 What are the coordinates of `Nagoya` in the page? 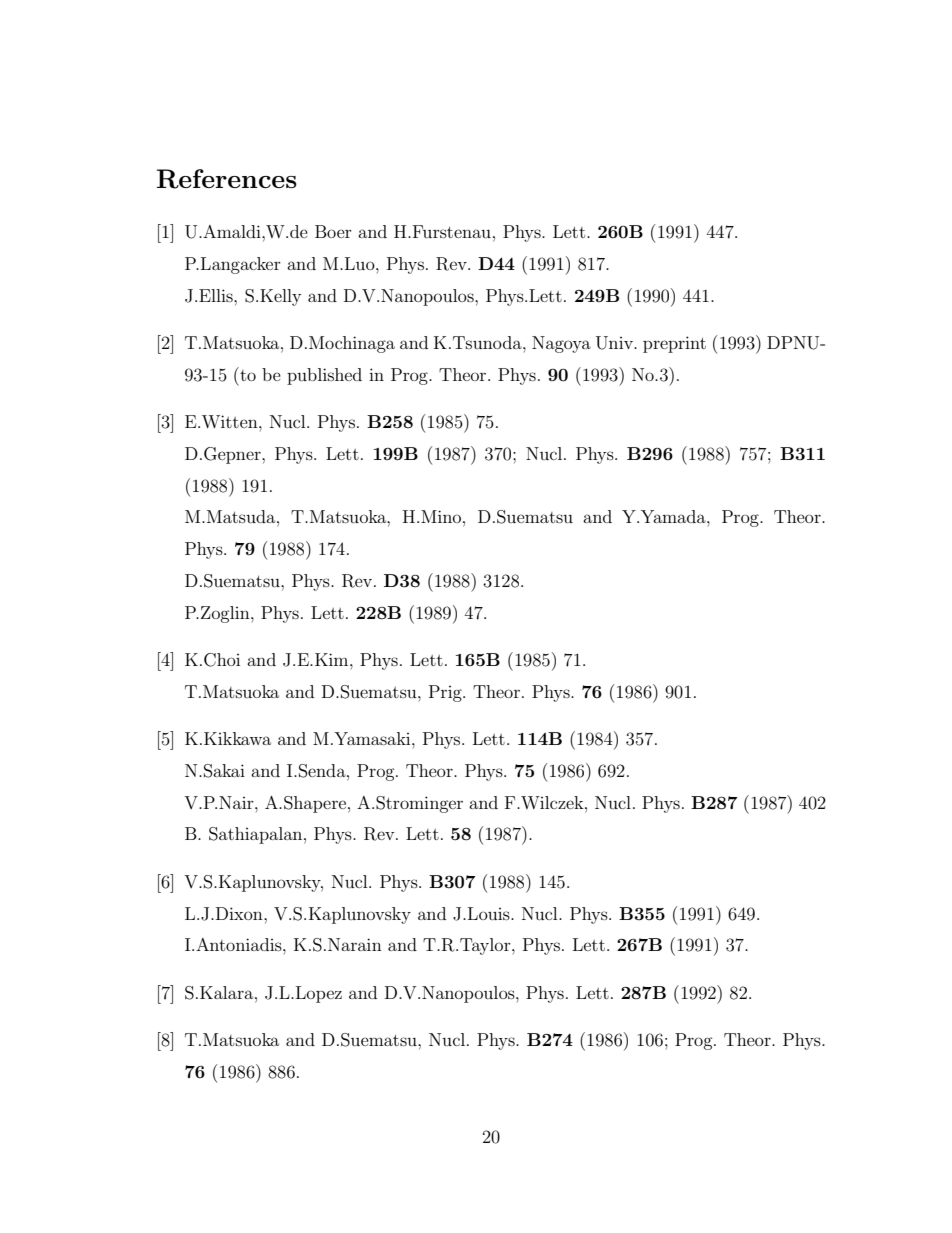 It's located at (561, 344).
